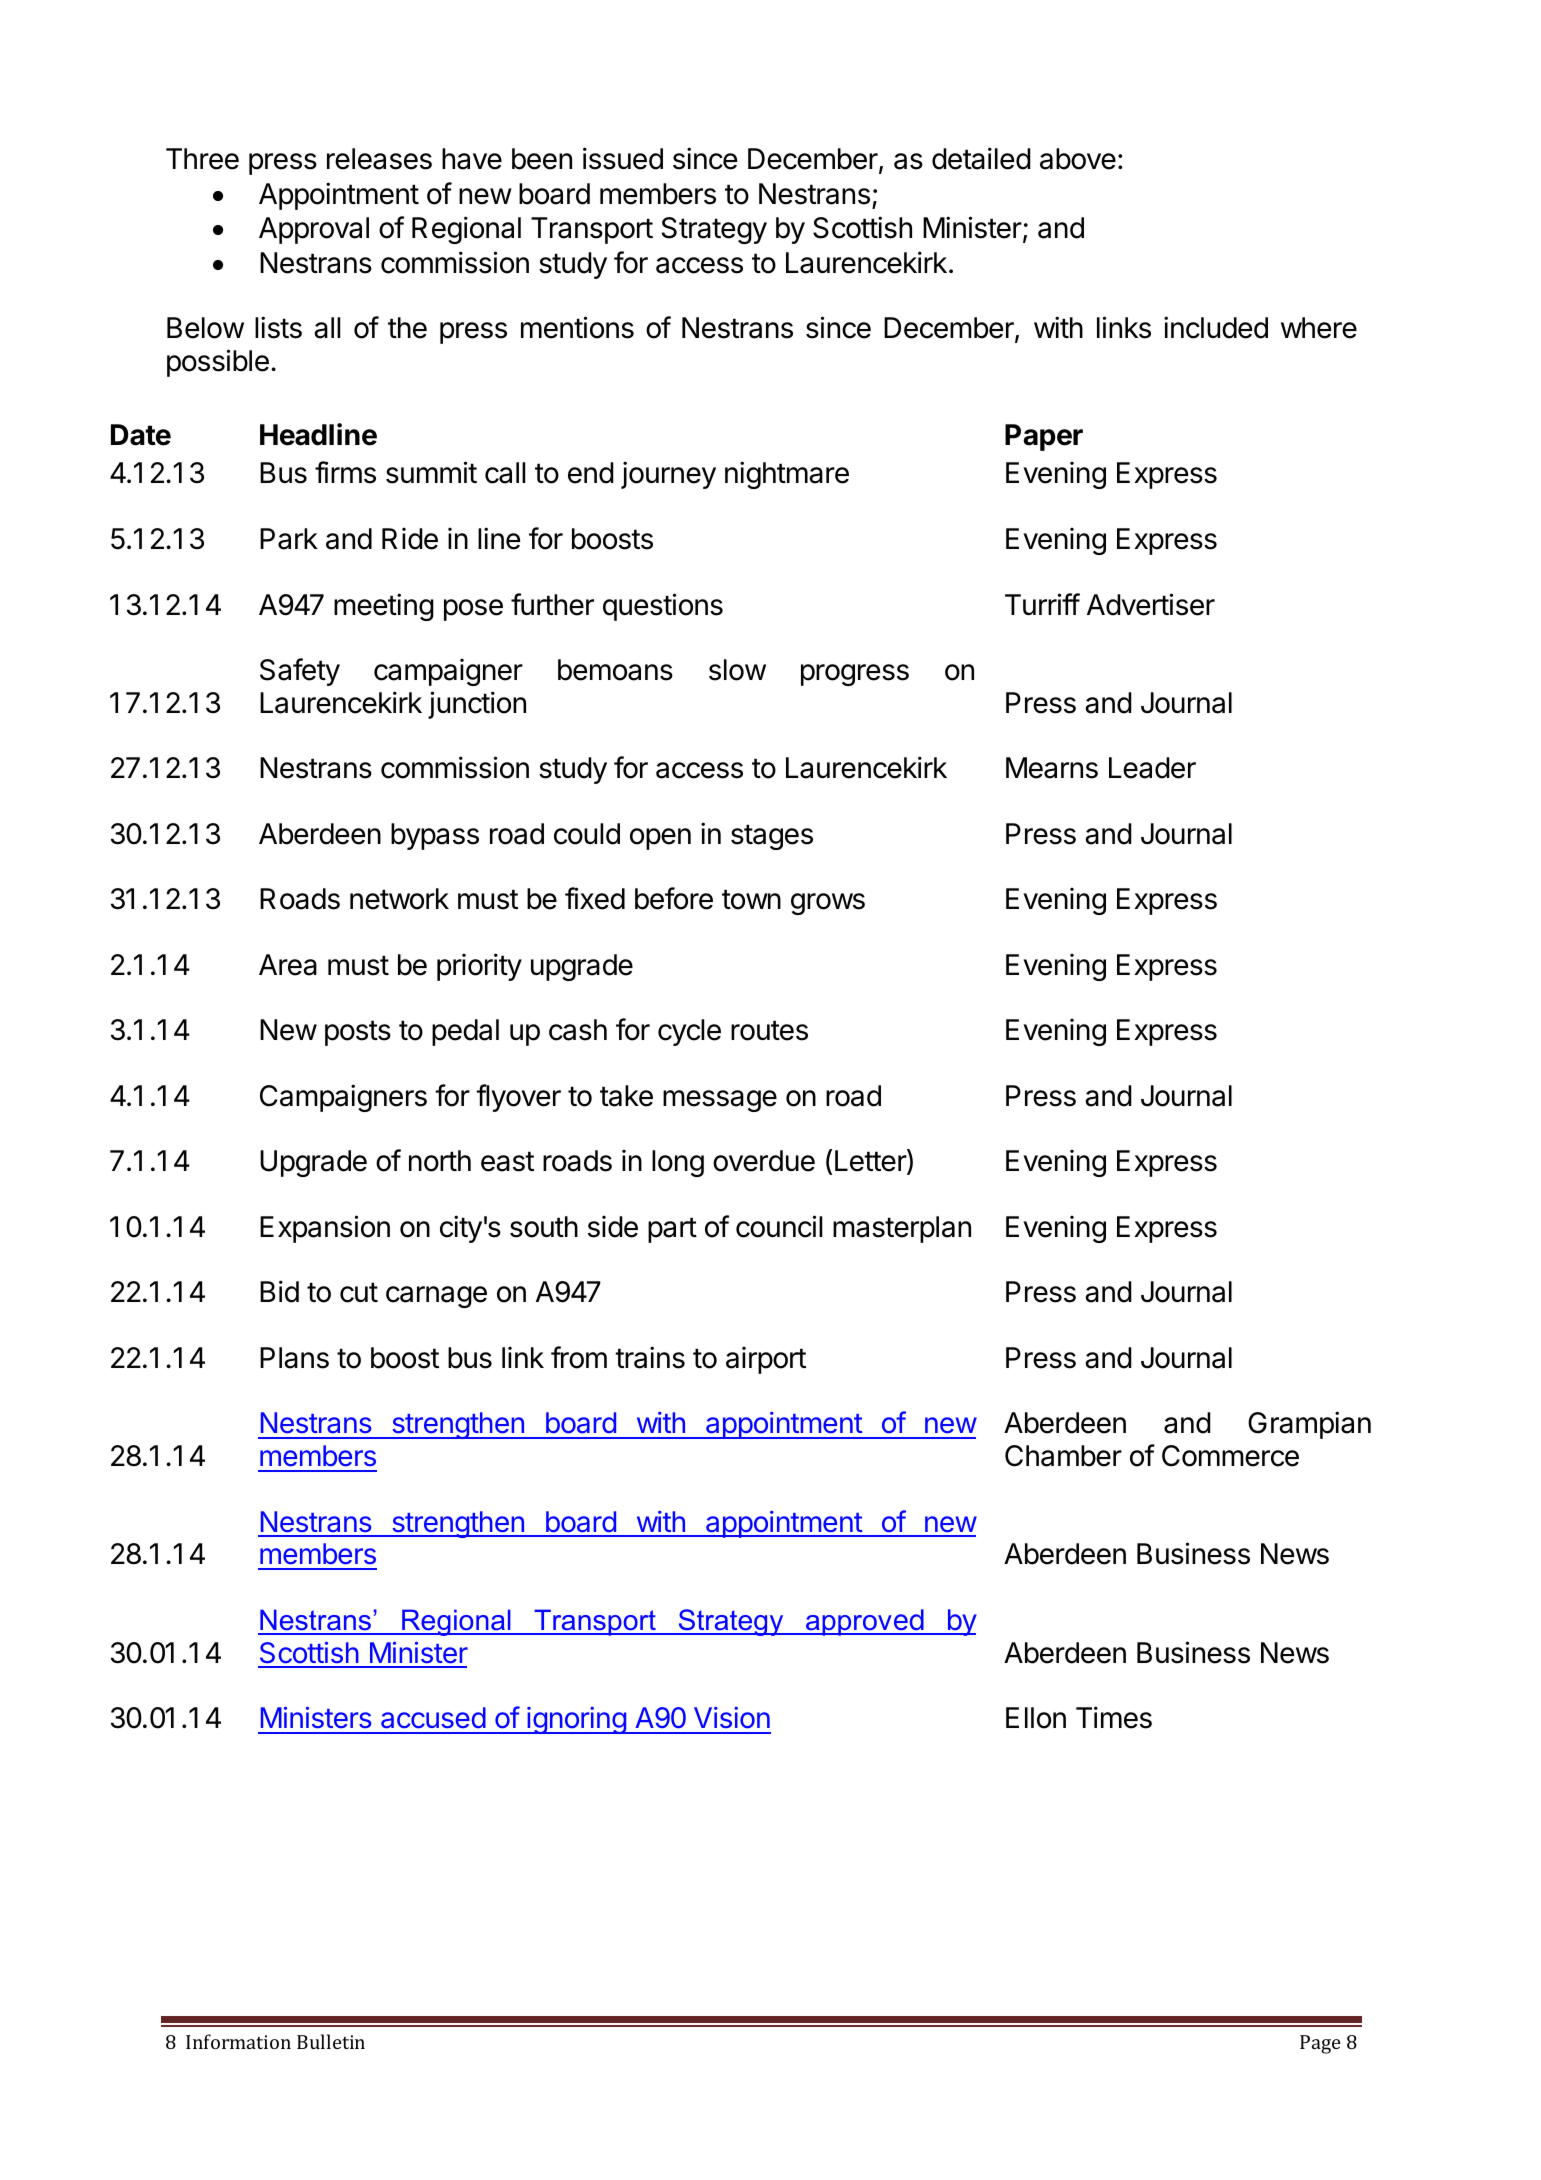  Describe the element at coordinates (772, 837) in the screenshot. I see `stages` at that location.
